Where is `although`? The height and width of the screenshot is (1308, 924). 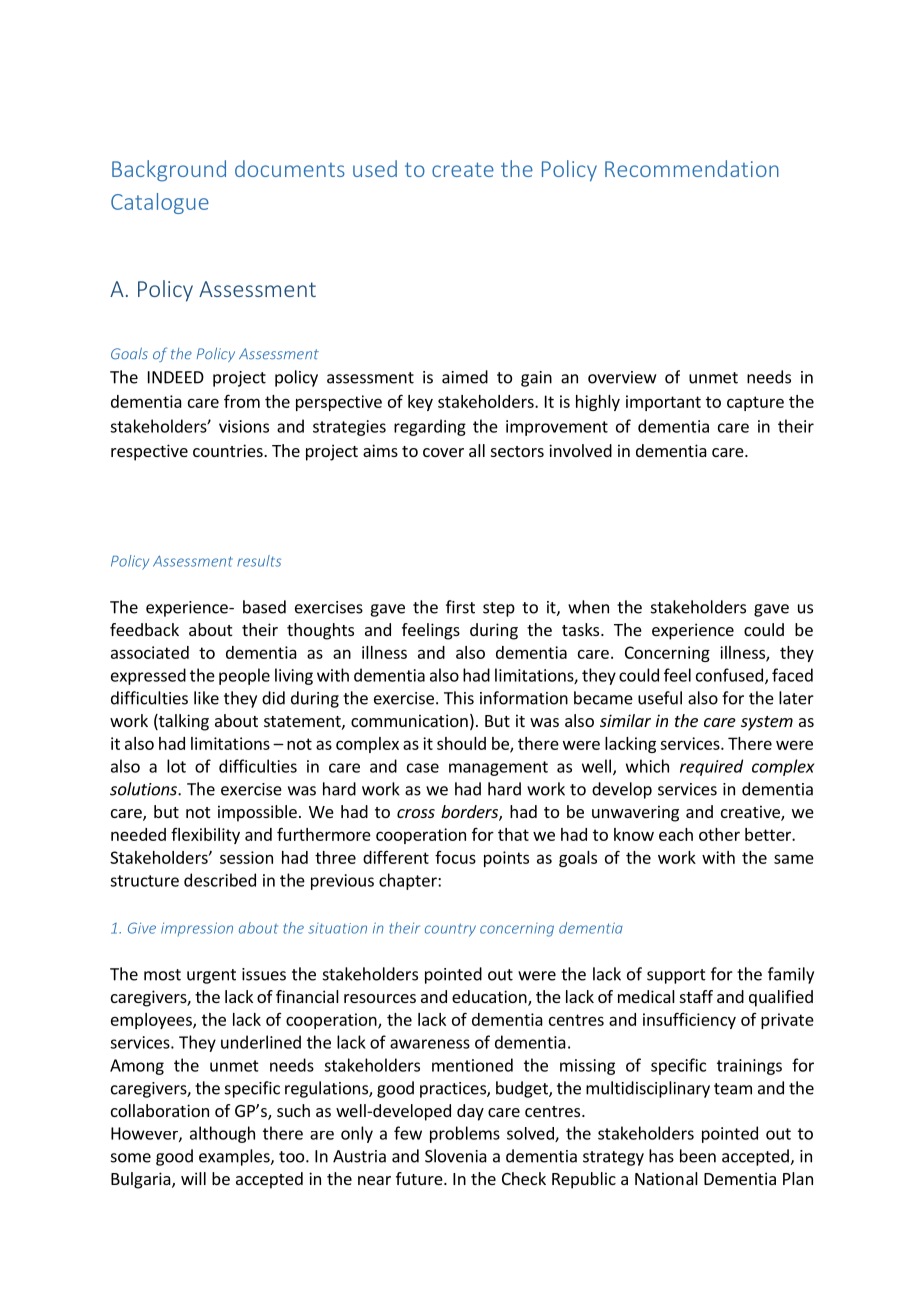
although is located at coordinates (222, 1134).
